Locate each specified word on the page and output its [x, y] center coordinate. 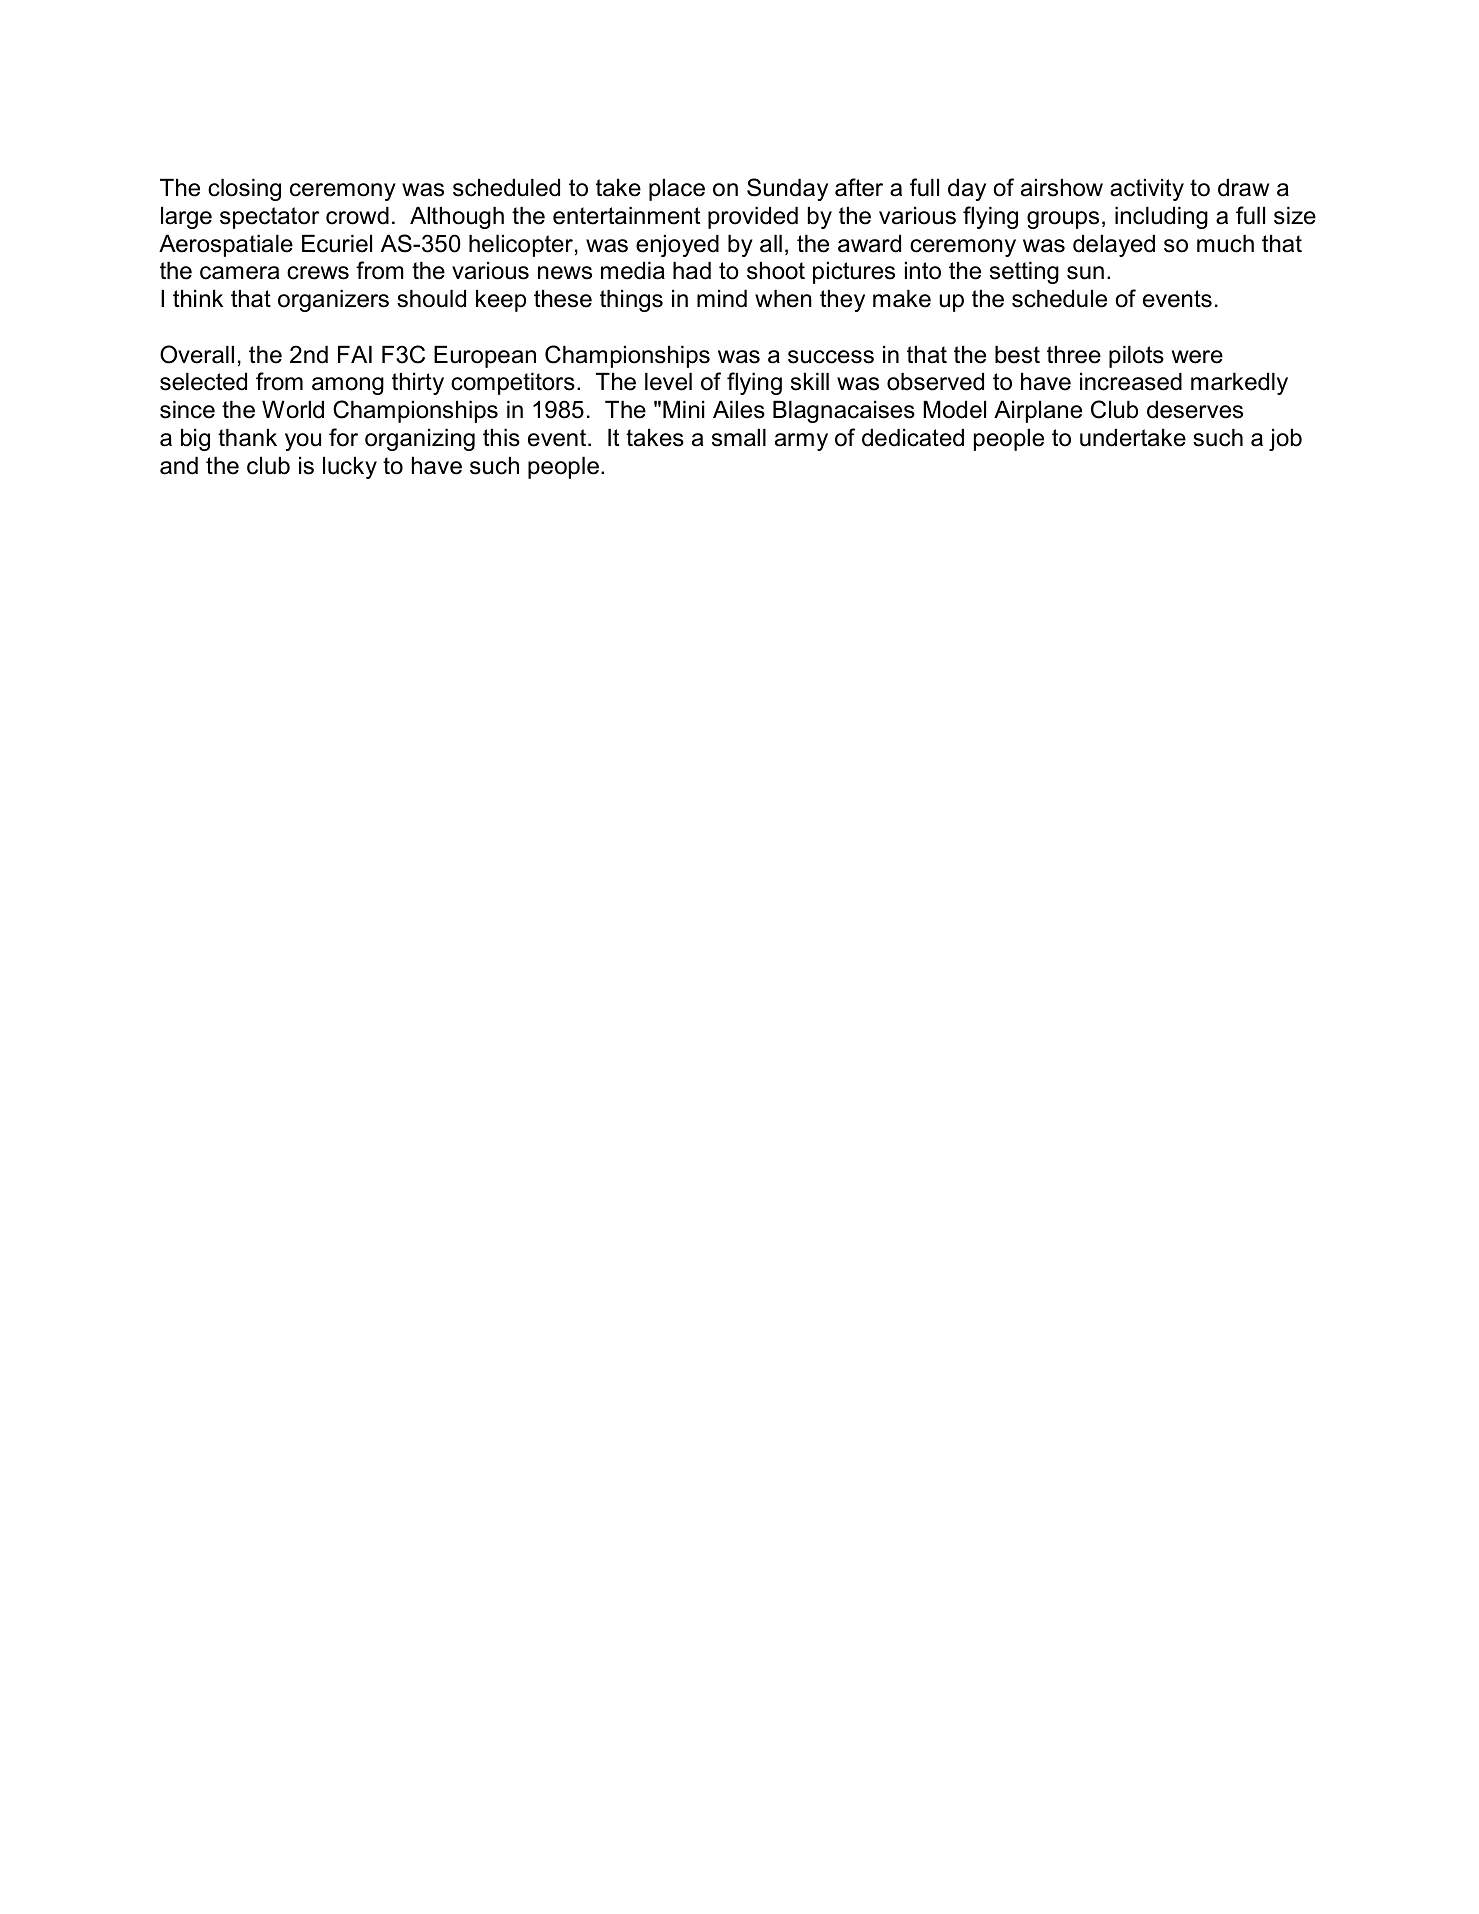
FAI [355, 354]
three [1074, 354]
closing [244, 189]
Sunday [787, 189]
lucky [350, 467]
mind [722, 298]
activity [1147, 189]
